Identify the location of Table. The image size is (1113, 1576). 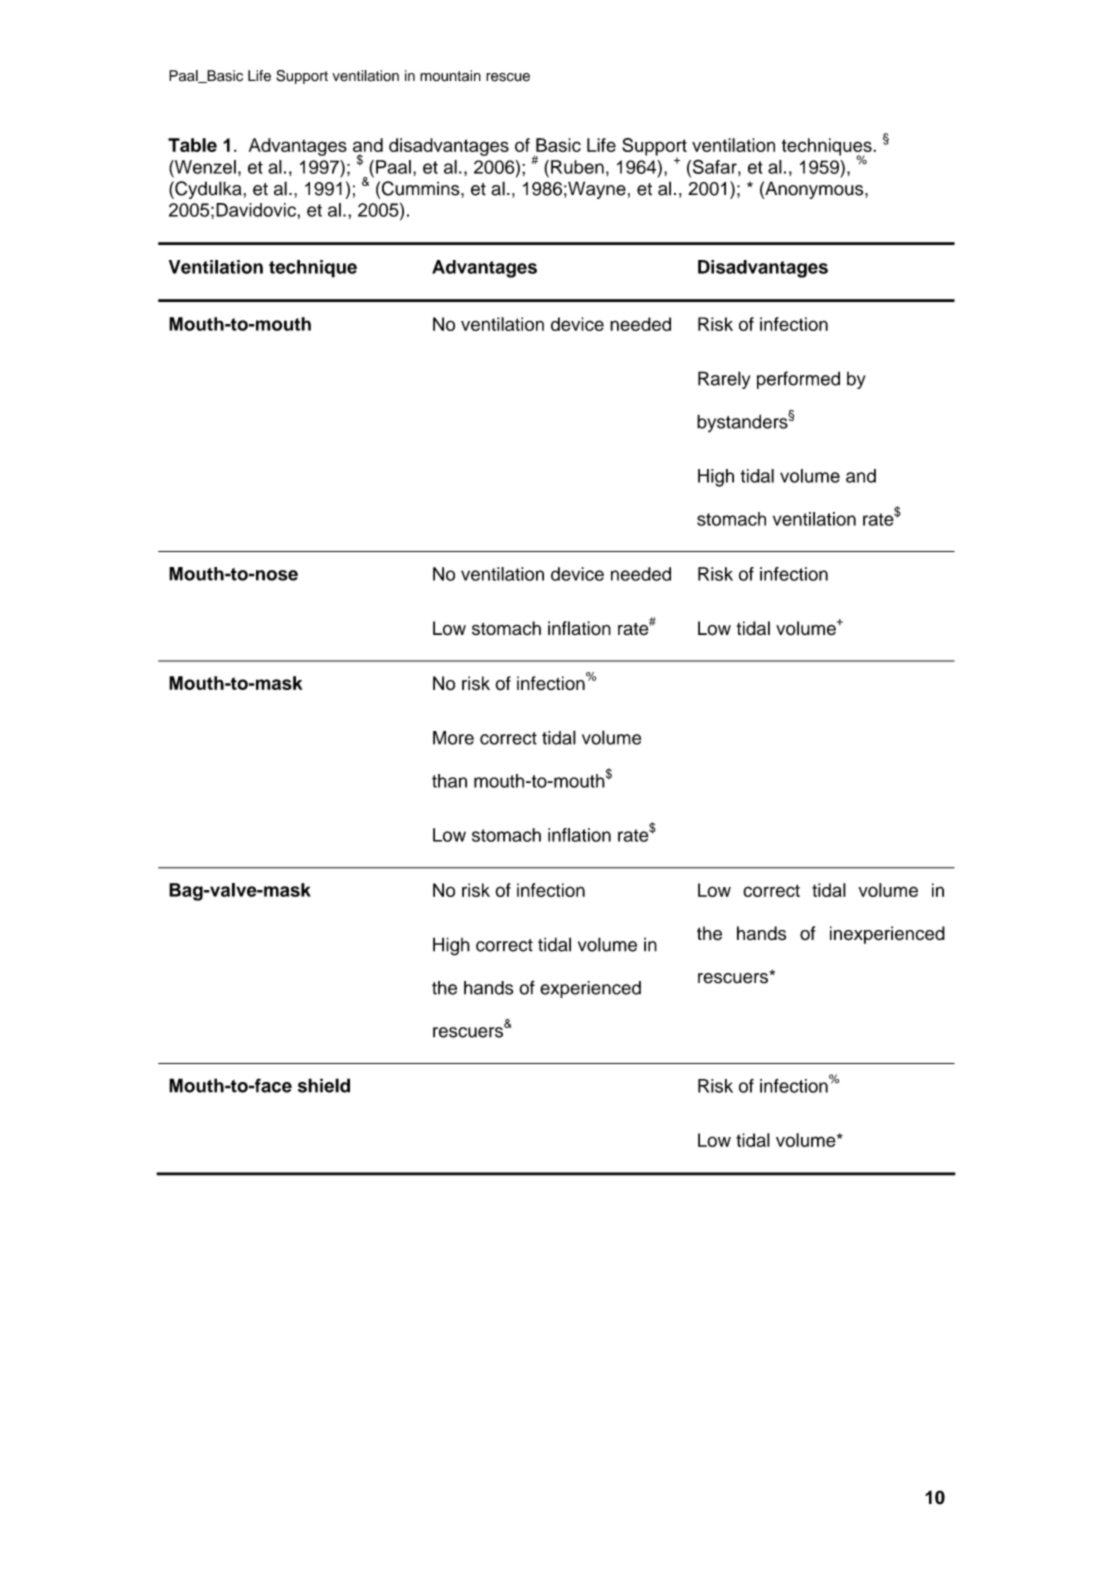
(192, 145).
